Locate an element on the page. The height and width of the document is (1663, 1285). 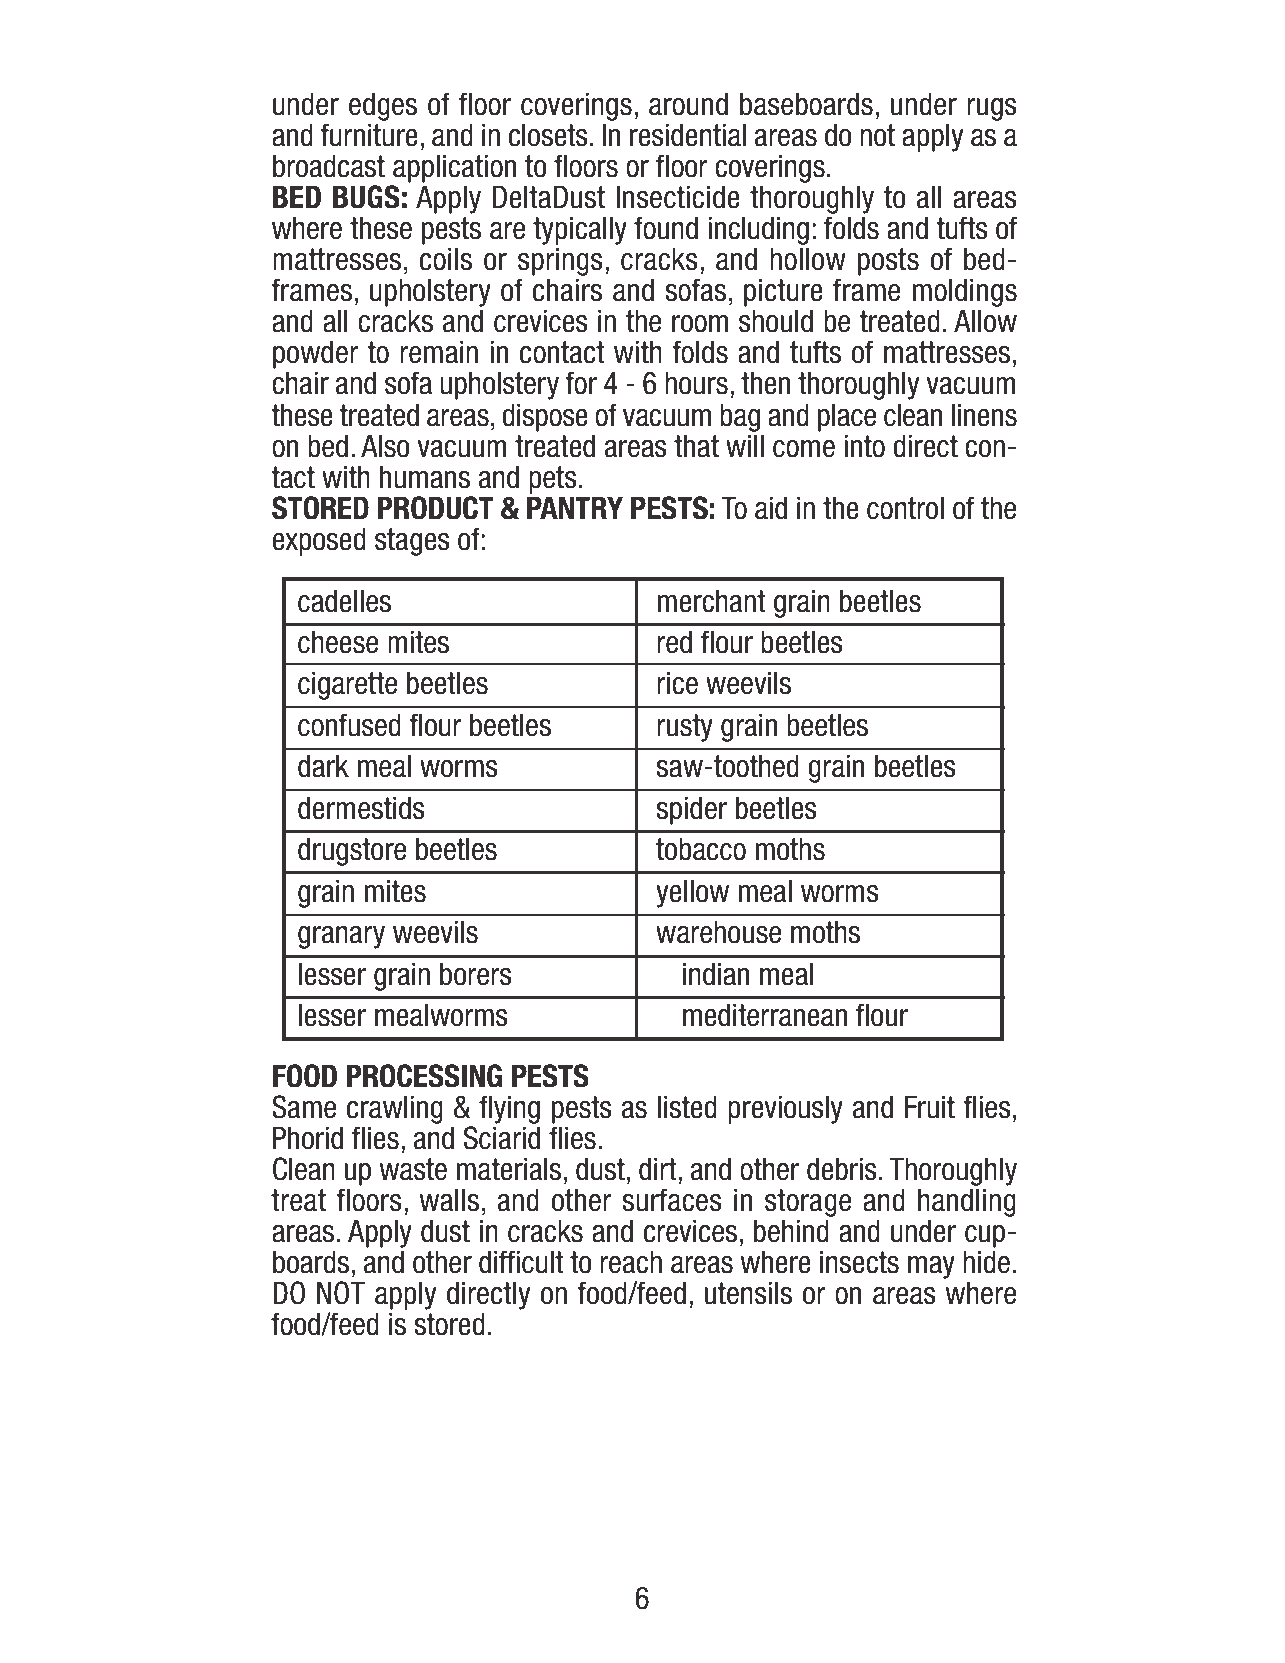
walls is located at coordinates (449, 1200).
